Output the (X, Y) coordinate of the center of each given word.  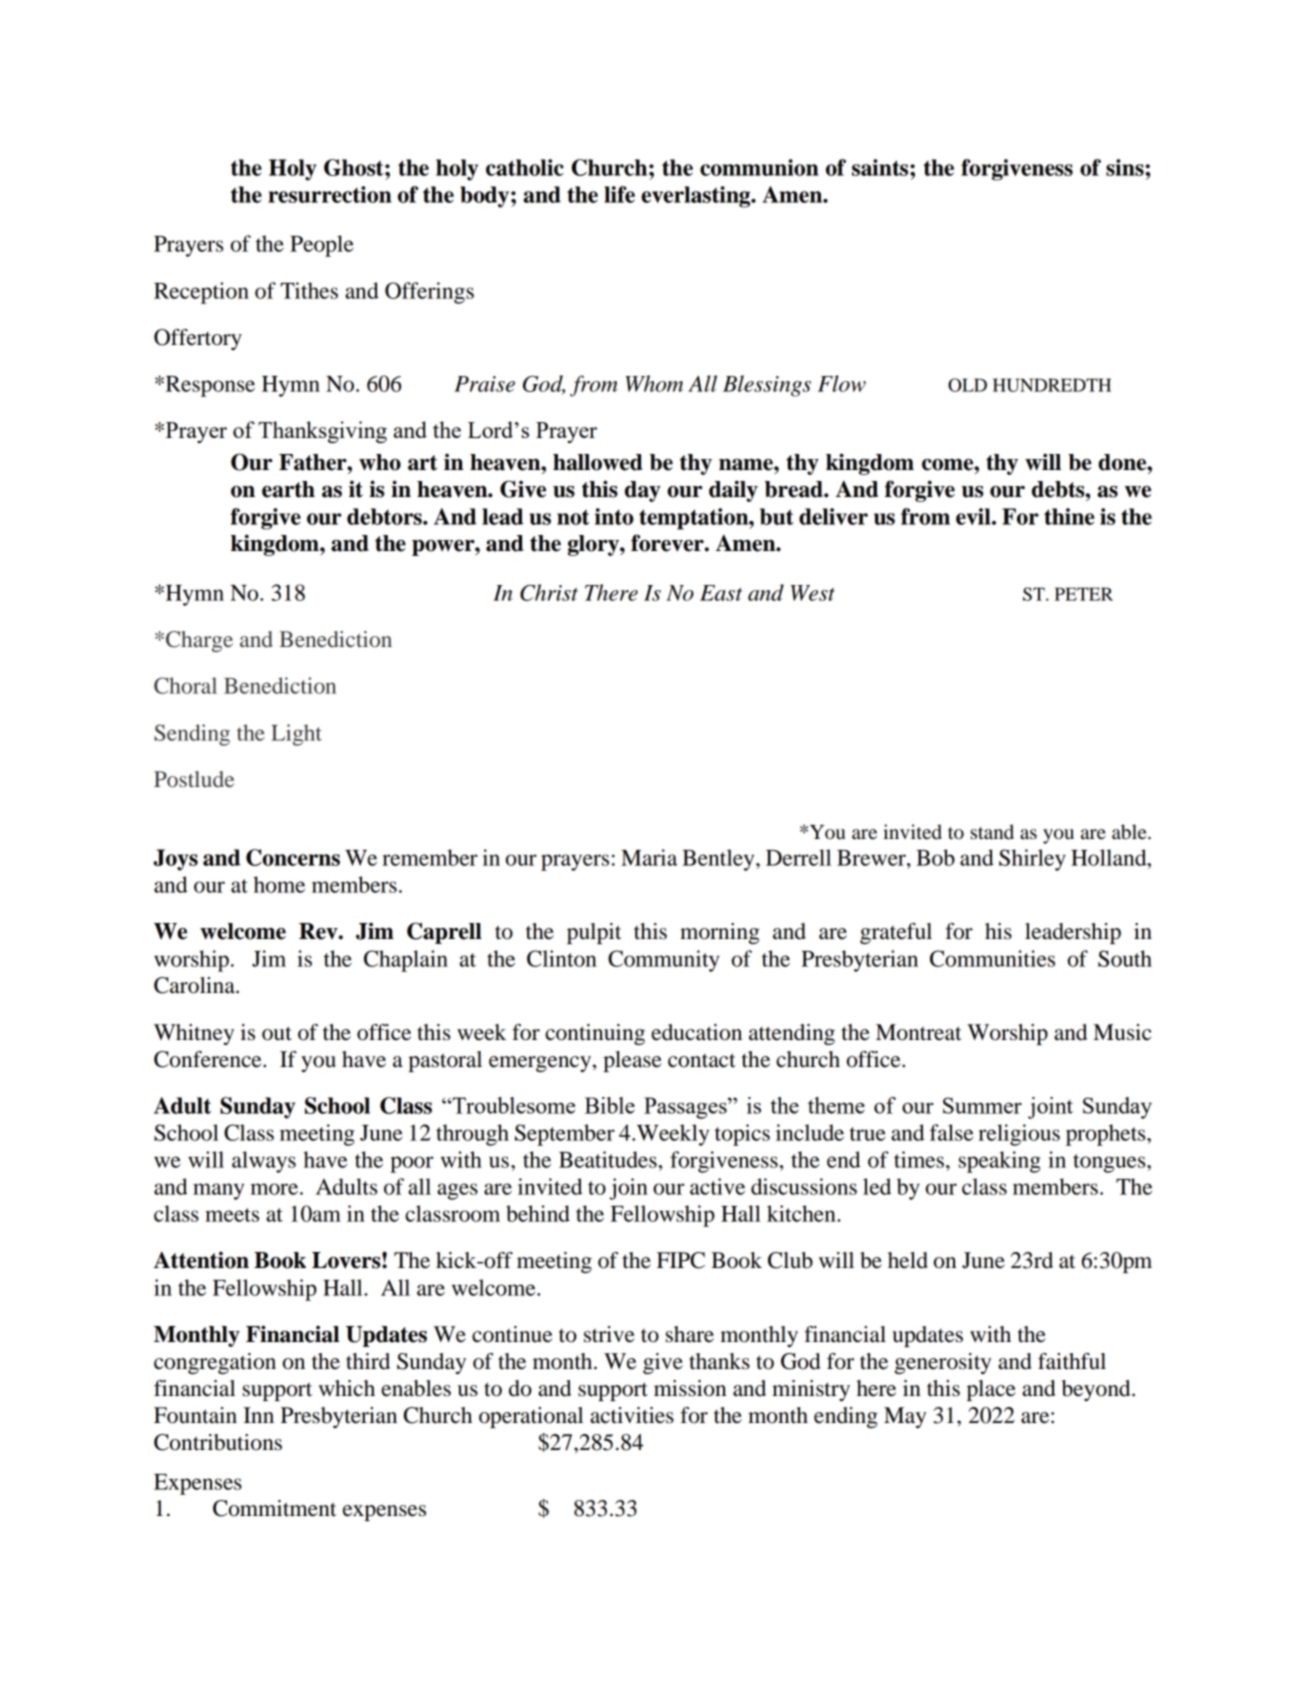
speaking (1000, 1162)
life (619, 194)
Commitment (275, 1508)
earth (288, 489)
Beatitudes (608, 1159)
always (264, 1162)
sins (1126, 167)
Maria (649, 857)
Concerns (293, 857)
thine (1069, 516)
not (573, 517)
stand (992, 832)
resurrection (330, 194)
